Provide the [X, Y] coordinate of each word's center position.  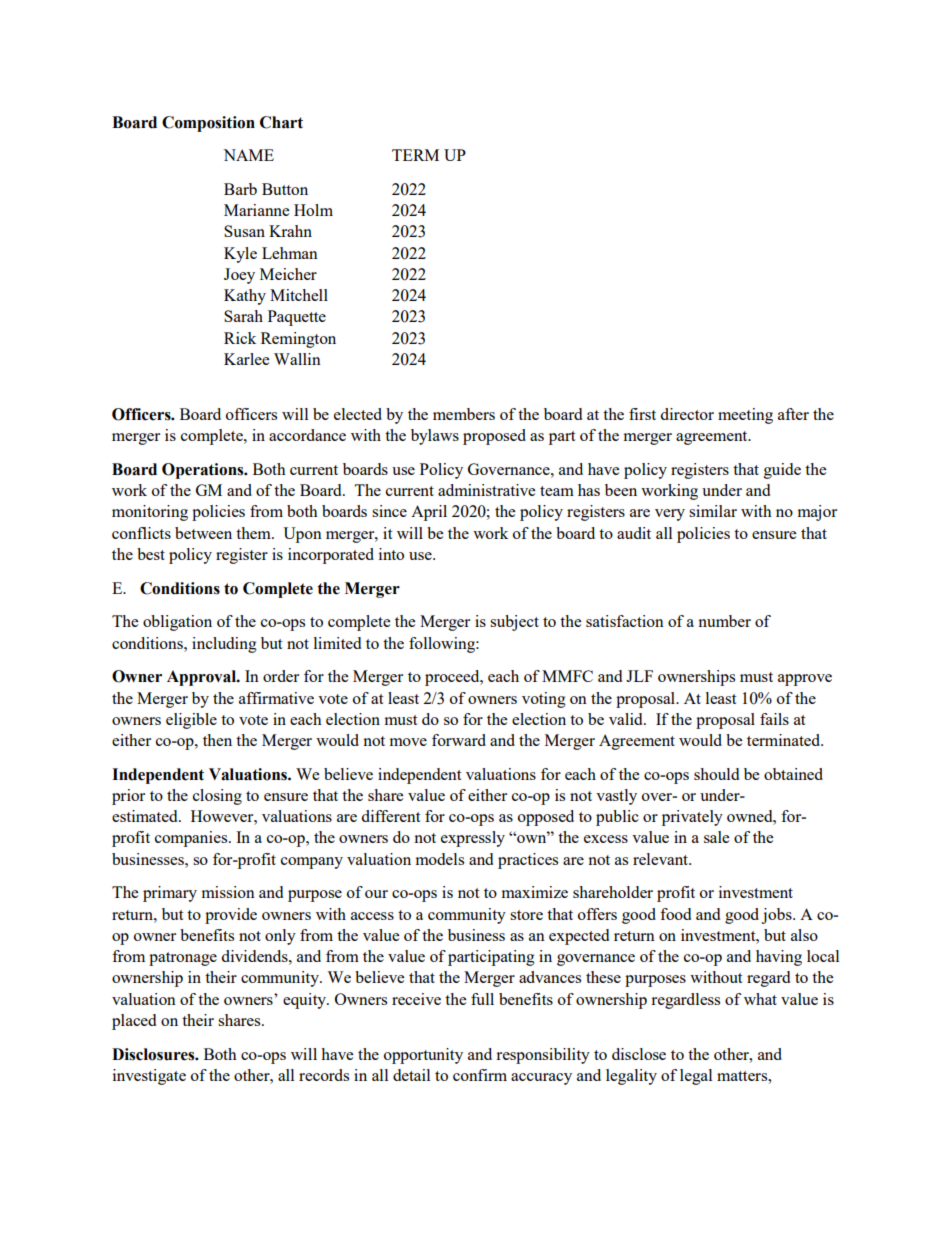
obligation [177, 623]
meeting [745, 416]
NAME [248, 155]
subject [514, 623]
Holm [313, 210]
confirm [480, 1075]
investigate [149, 1077]
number [724, 621]
